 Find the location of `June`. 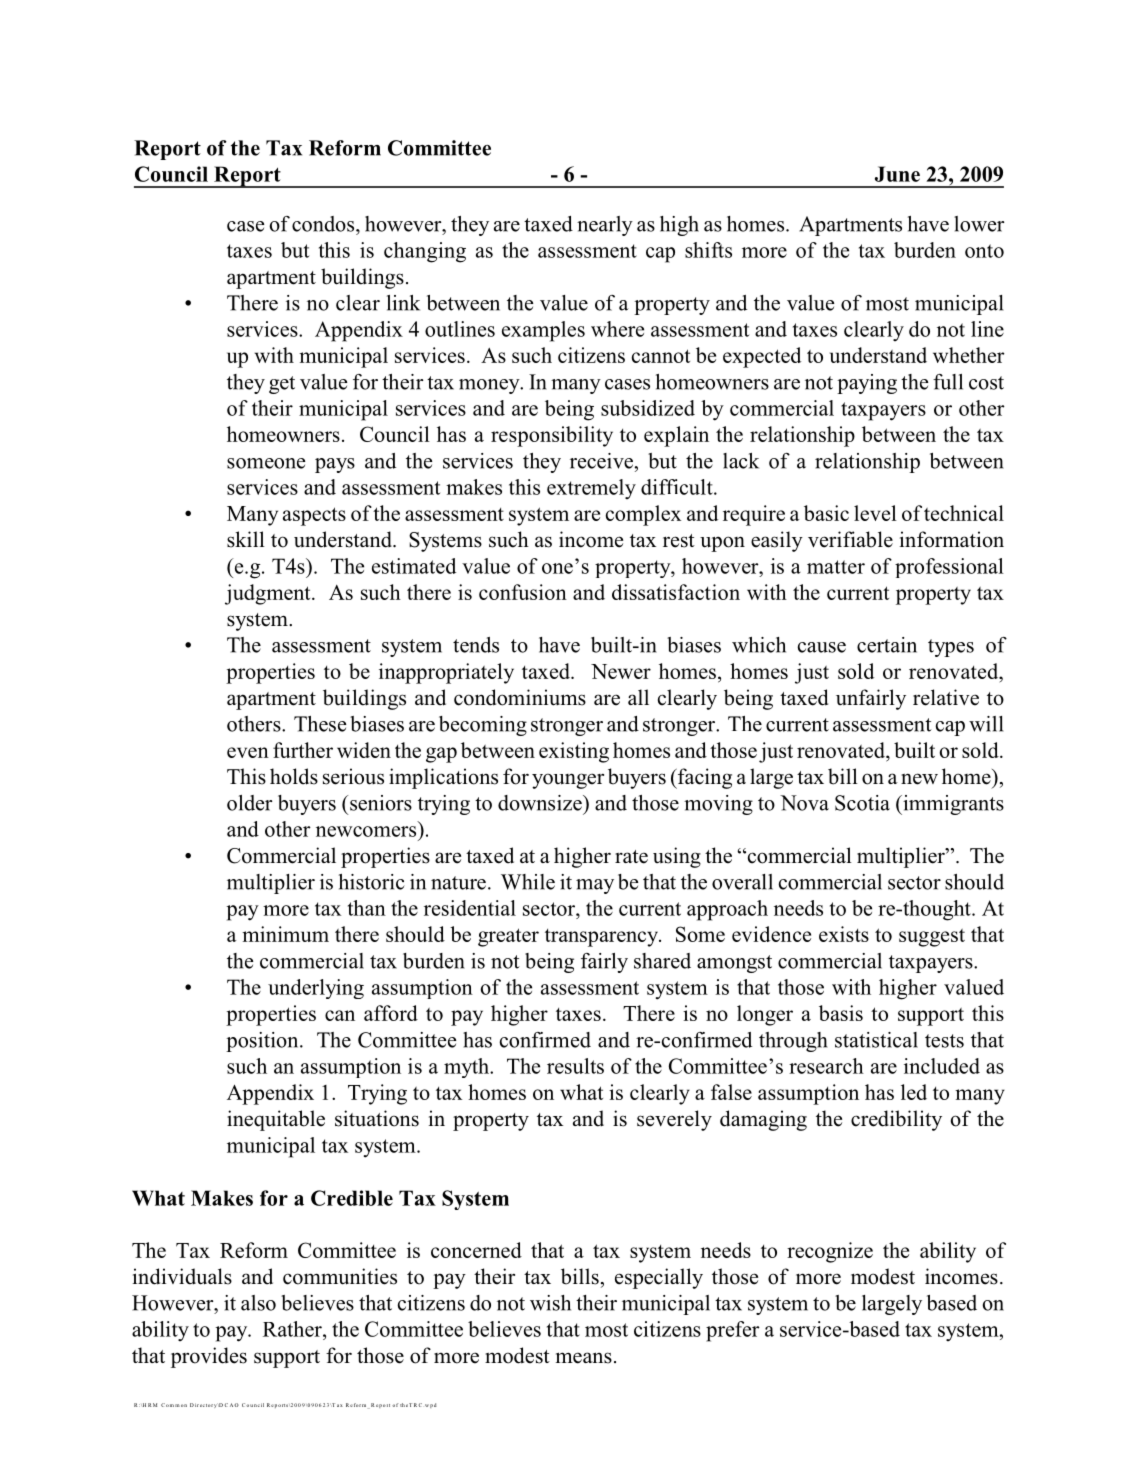

June is located at coordinates (897, 174).
